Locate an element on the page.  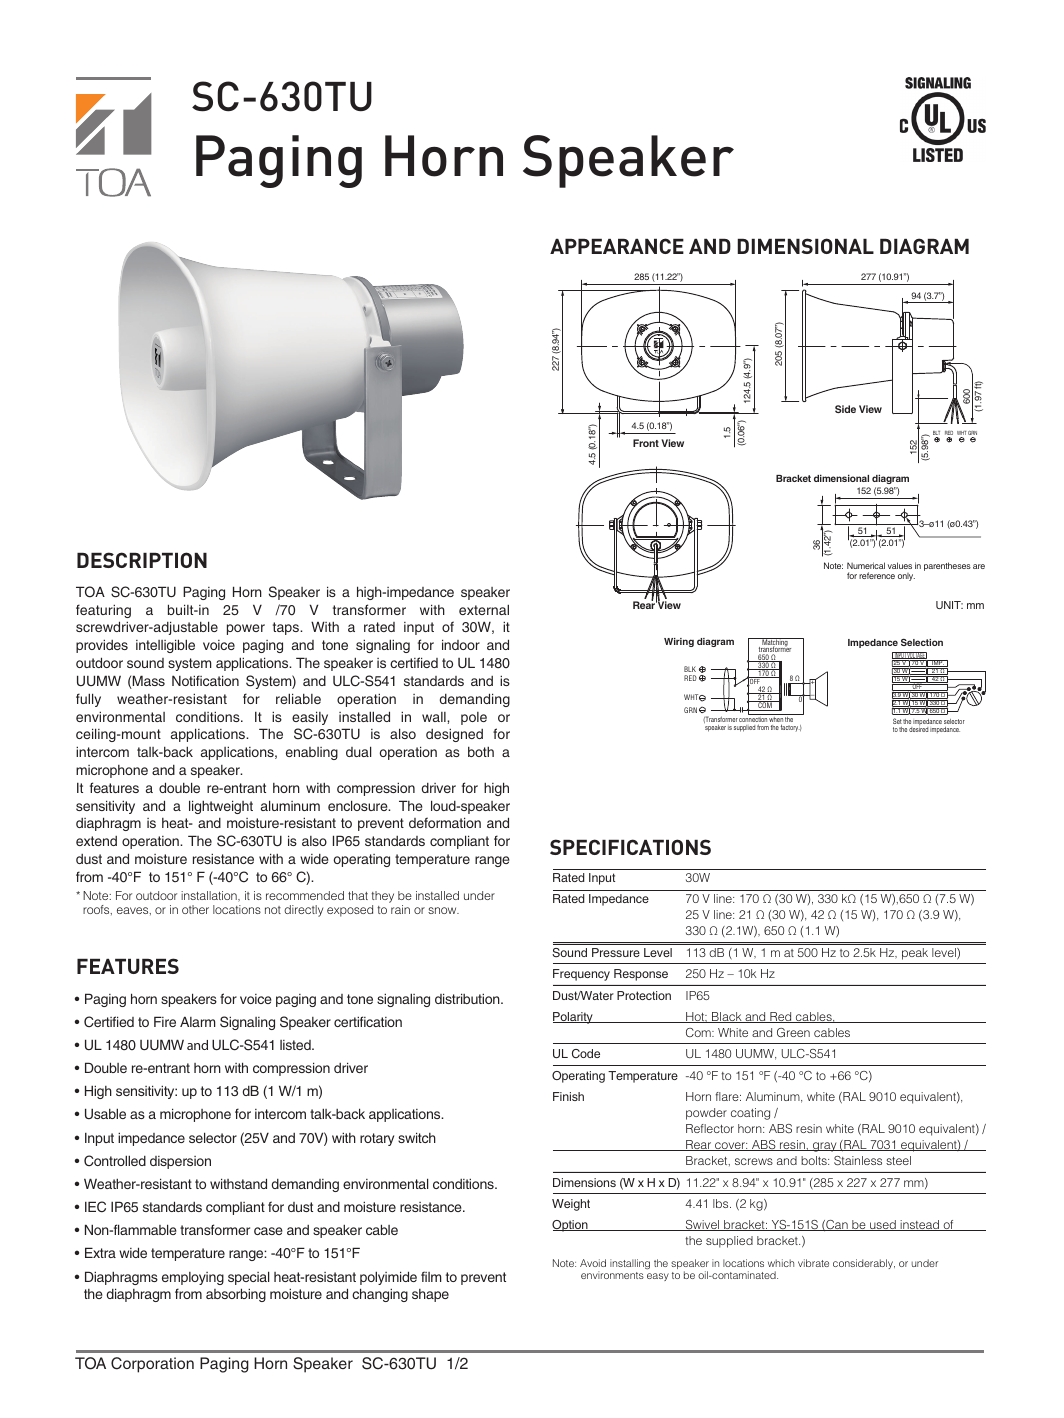
Numerical is located at coordinates (866, 565).
